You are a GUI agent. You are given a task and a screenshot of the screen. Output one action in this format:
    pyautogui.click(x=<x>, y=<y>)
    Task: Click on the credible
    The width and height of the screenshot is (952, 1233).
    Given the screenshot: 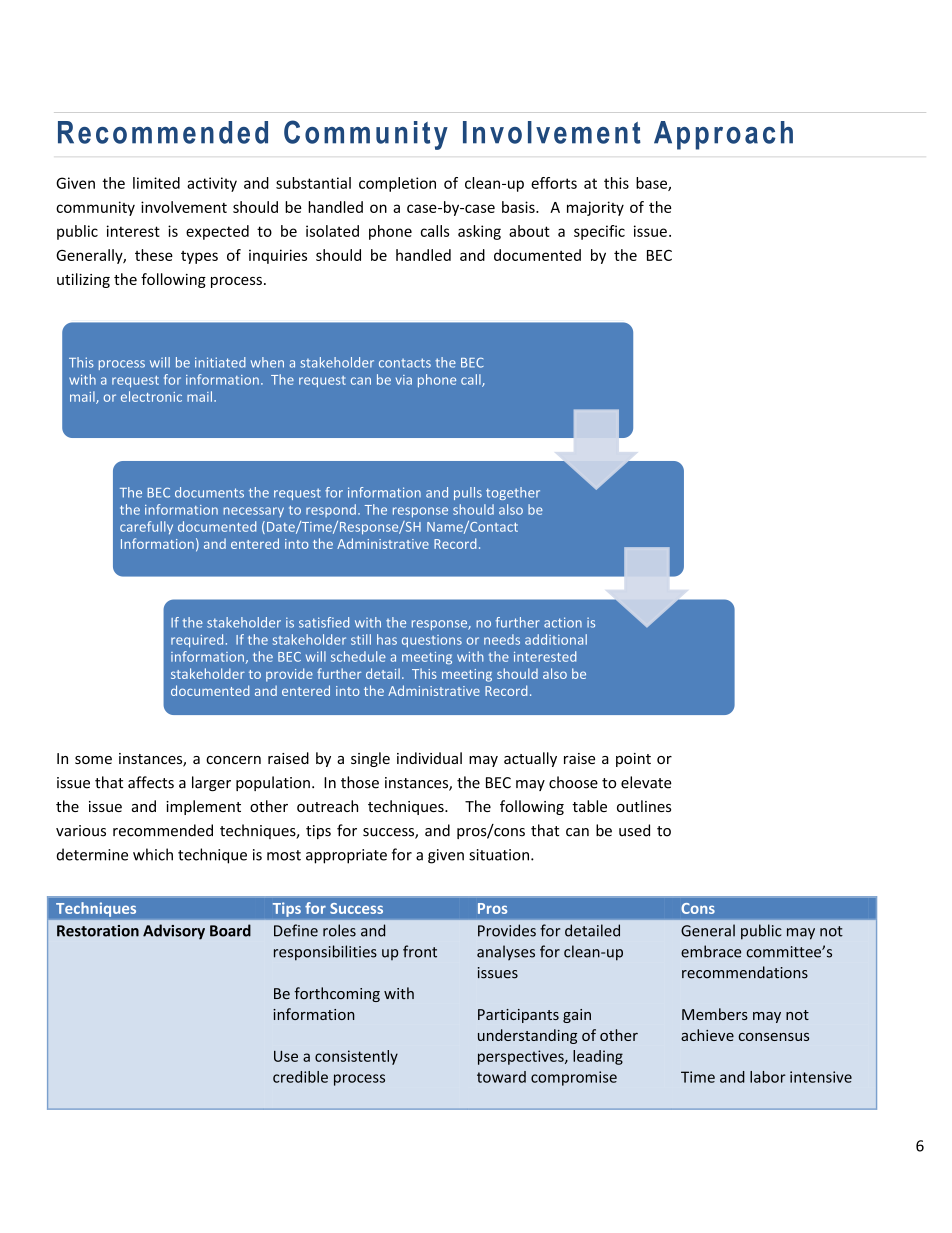 What is the action you would take?
    pyautogui.click(x=300, y=1077)
